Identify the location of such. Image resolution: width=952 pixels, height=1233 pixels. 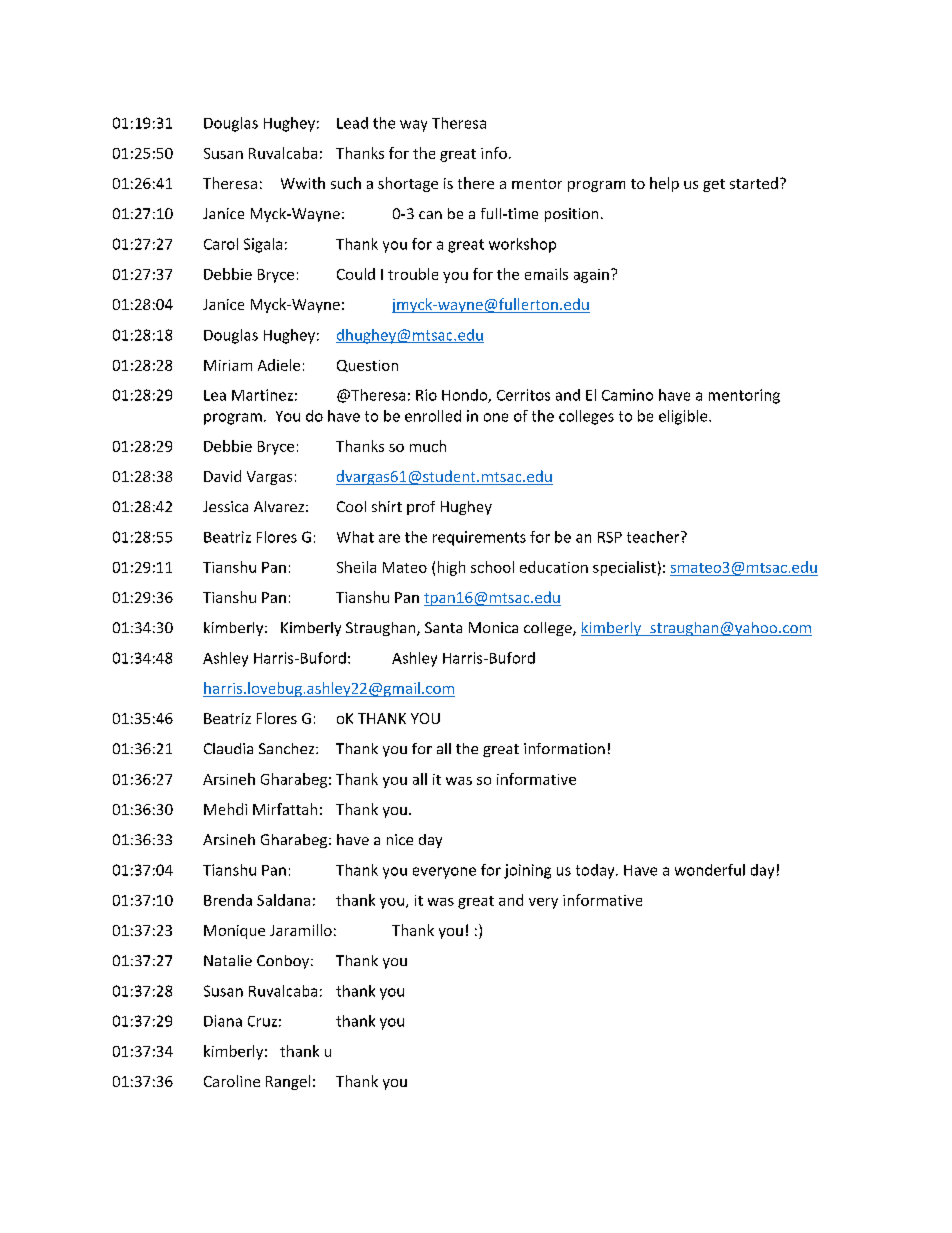
(346, 183).
